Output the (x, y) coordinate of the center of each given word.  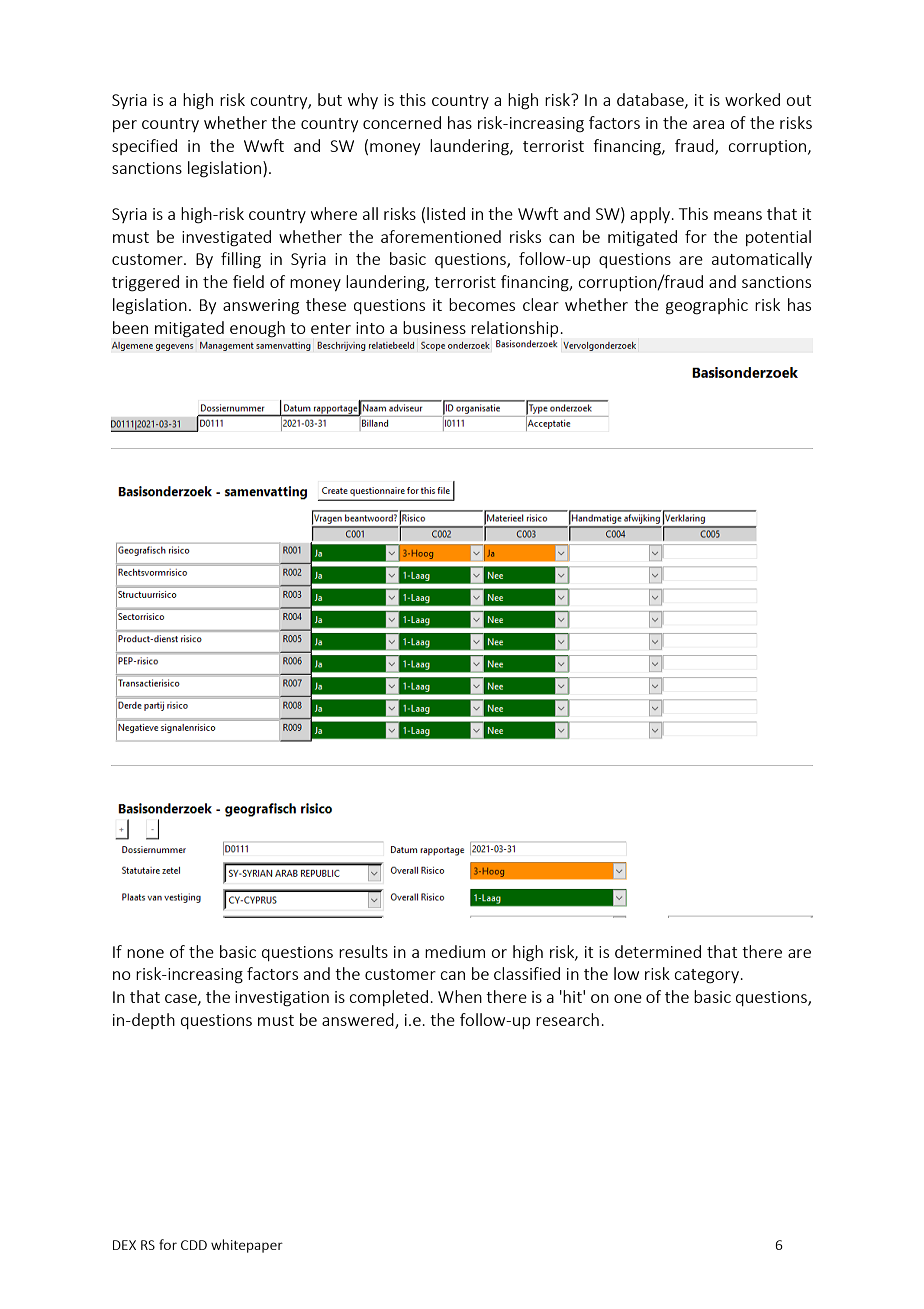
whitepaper (247, 1246)
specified (144, 147)
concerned (402, 122)
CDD (194, 1245)
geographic (707, 306)
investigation (282, 999)
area (708, 124)
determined (658, 951)
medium (455, 951)
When (460, 996)
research (567, 1019)
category (707, 976)
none (145, 953)
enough (257, 329)
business (434, 327)
